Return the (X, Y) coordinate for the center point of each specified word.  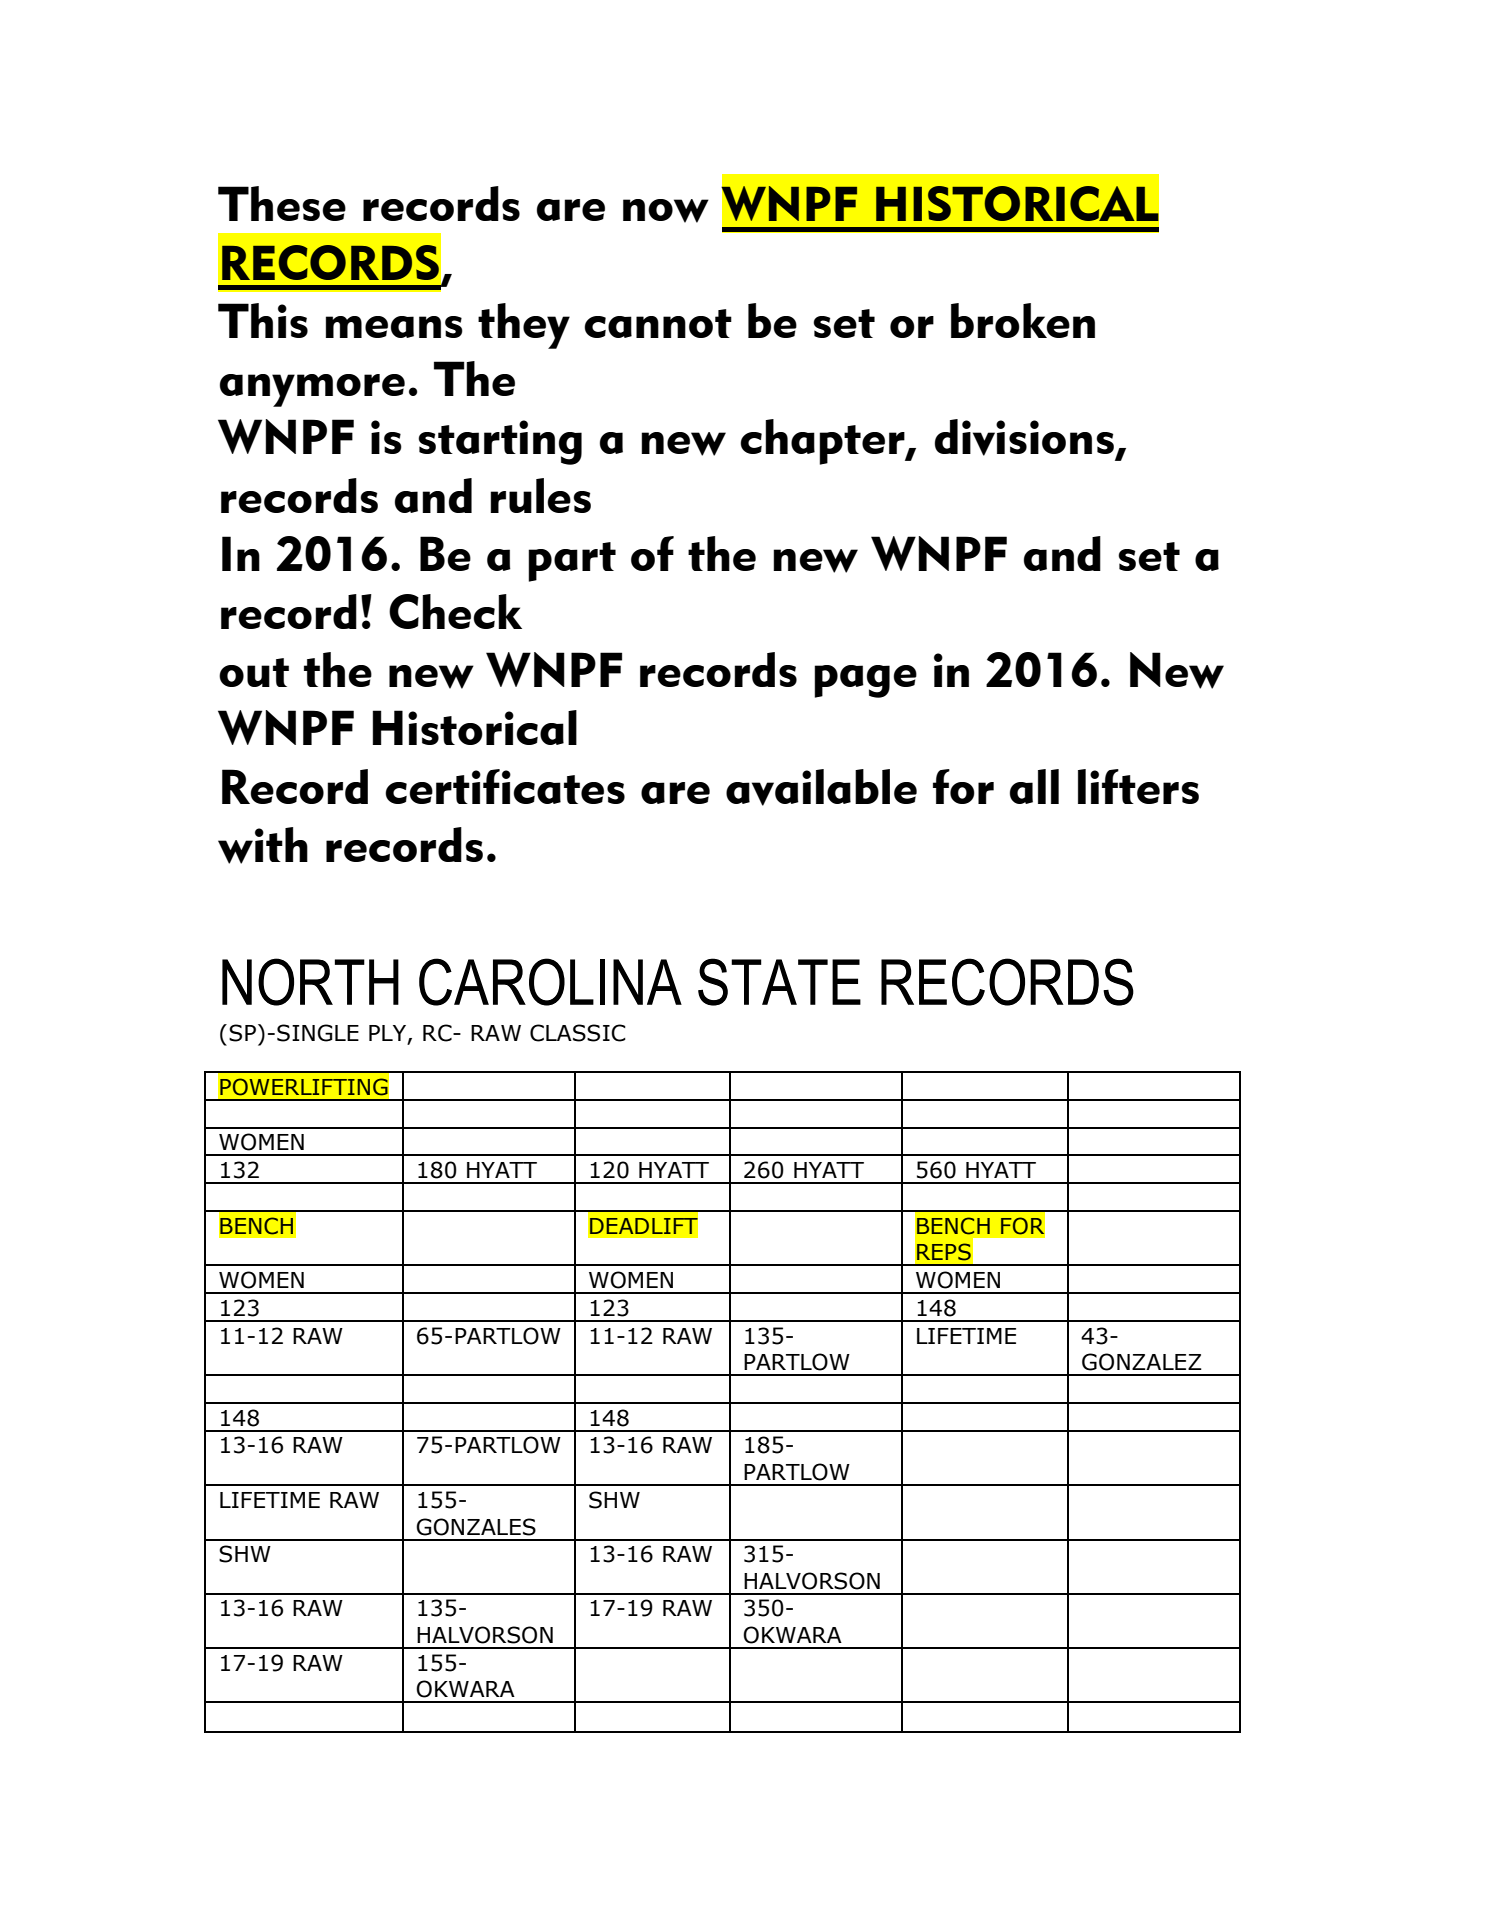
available (821, 787)
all (1034, 786)
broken (1023, 320)
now (666, 211)
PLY (389, 1034)
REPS (944, 1252)
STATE (779, 982)
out (254, 672)
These (282, 203)
